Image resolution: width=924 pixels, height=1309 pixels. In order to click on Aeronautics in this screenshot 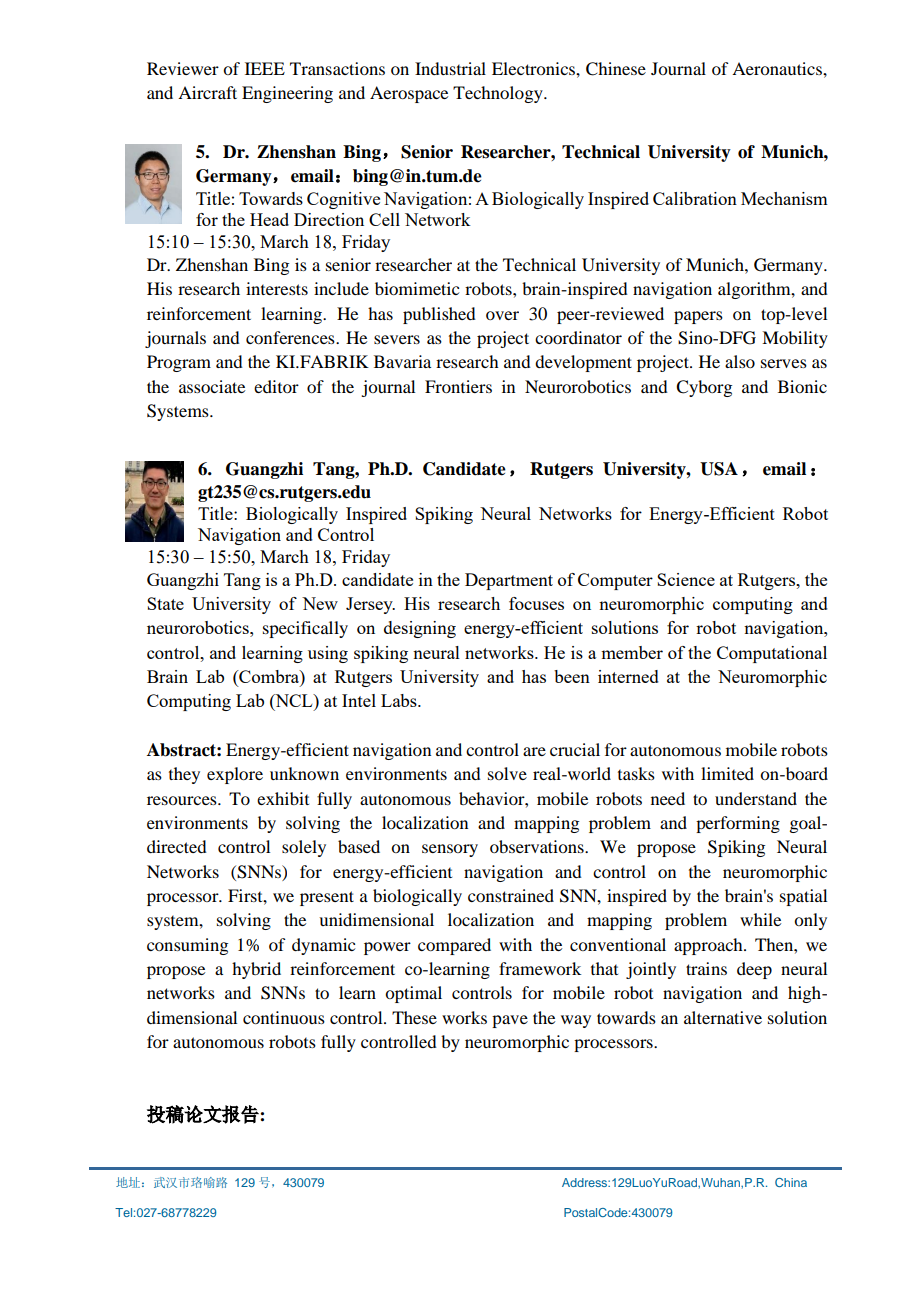, I will do `click(778, 68)`.
